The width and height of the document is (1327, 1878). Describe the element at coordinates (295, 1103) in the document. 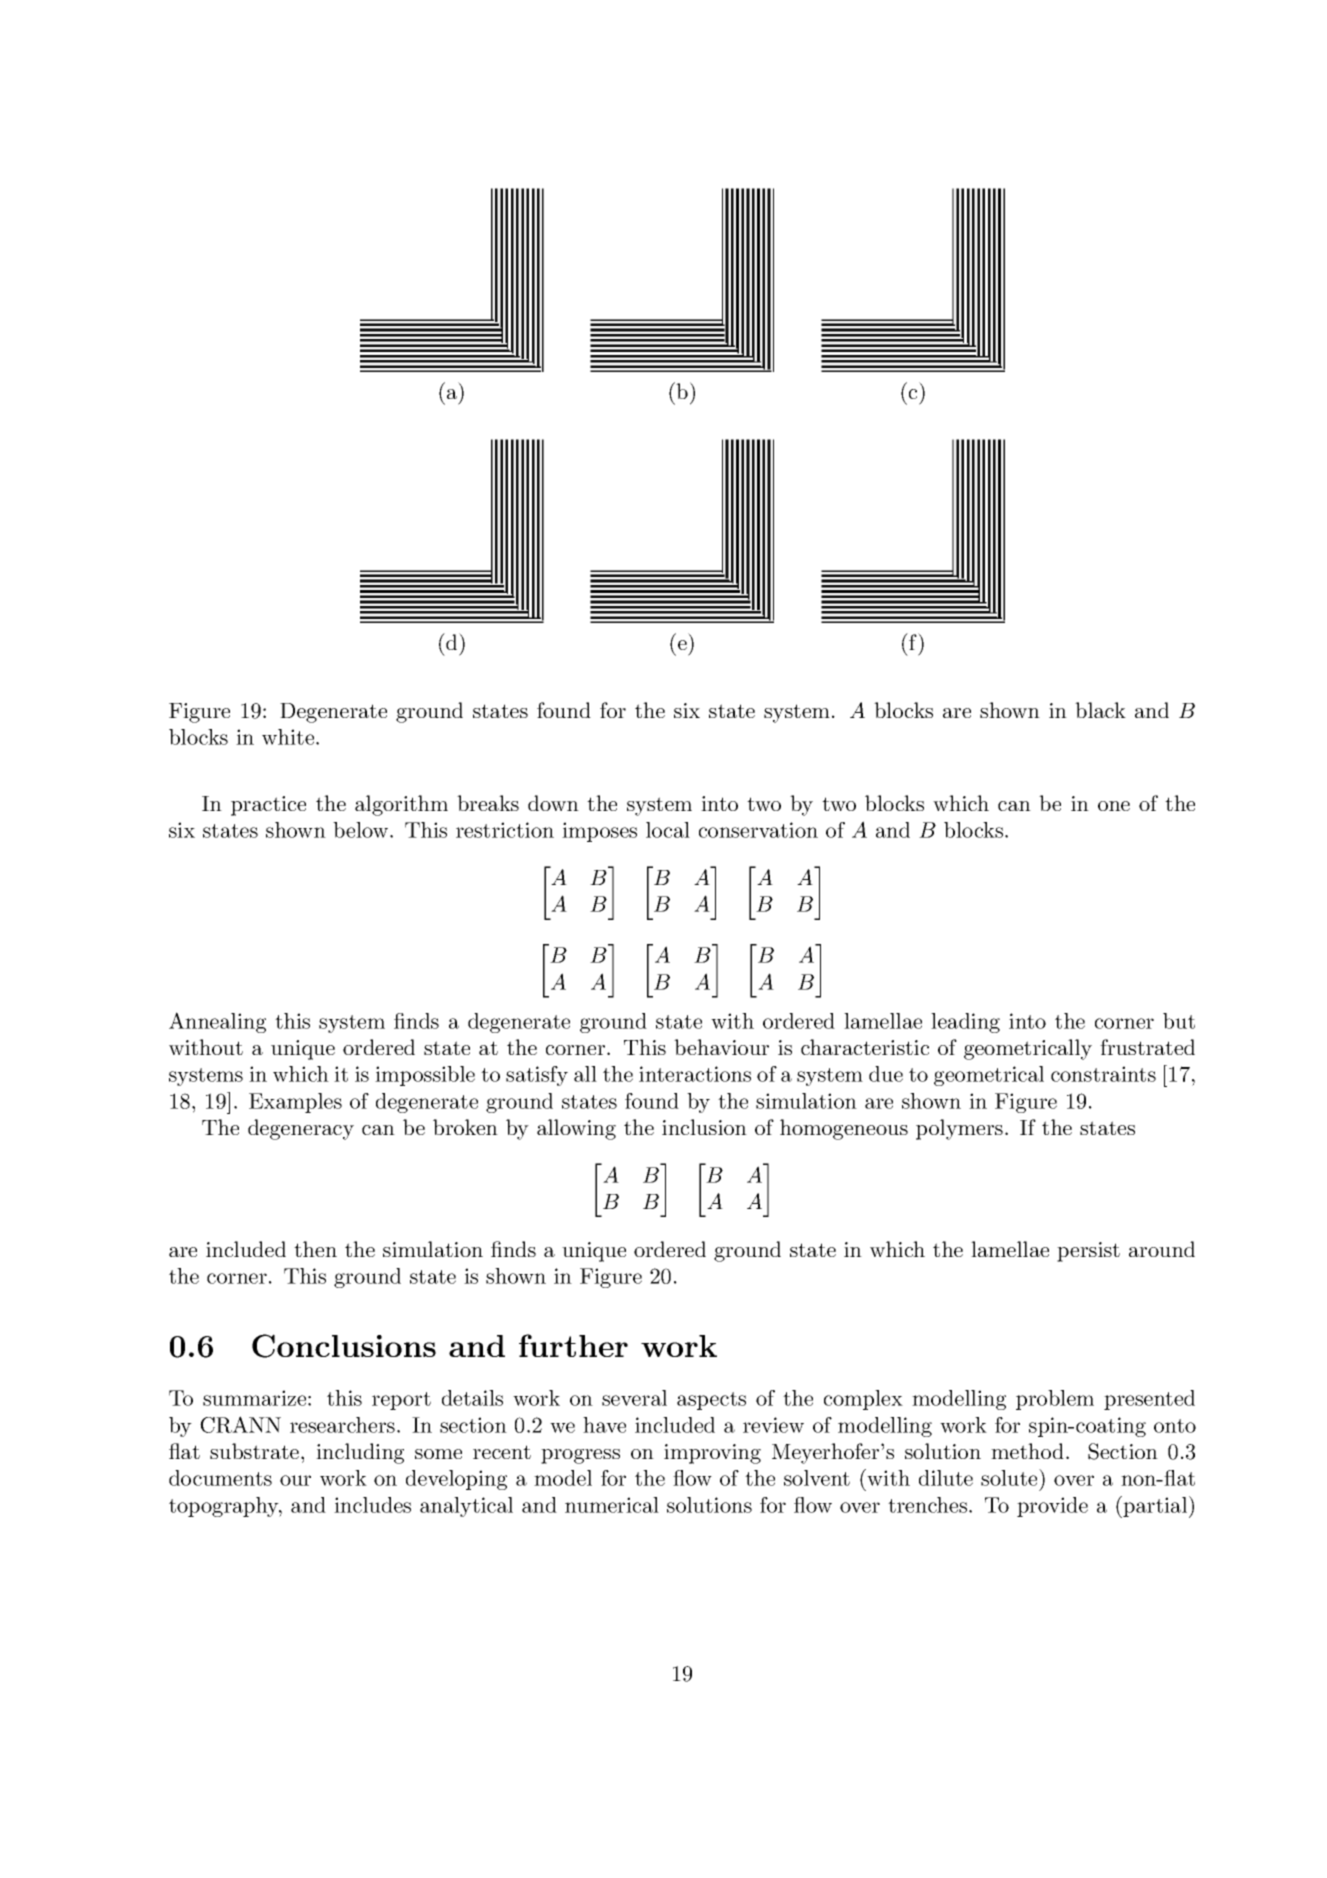

I see `Examples` at that location.
